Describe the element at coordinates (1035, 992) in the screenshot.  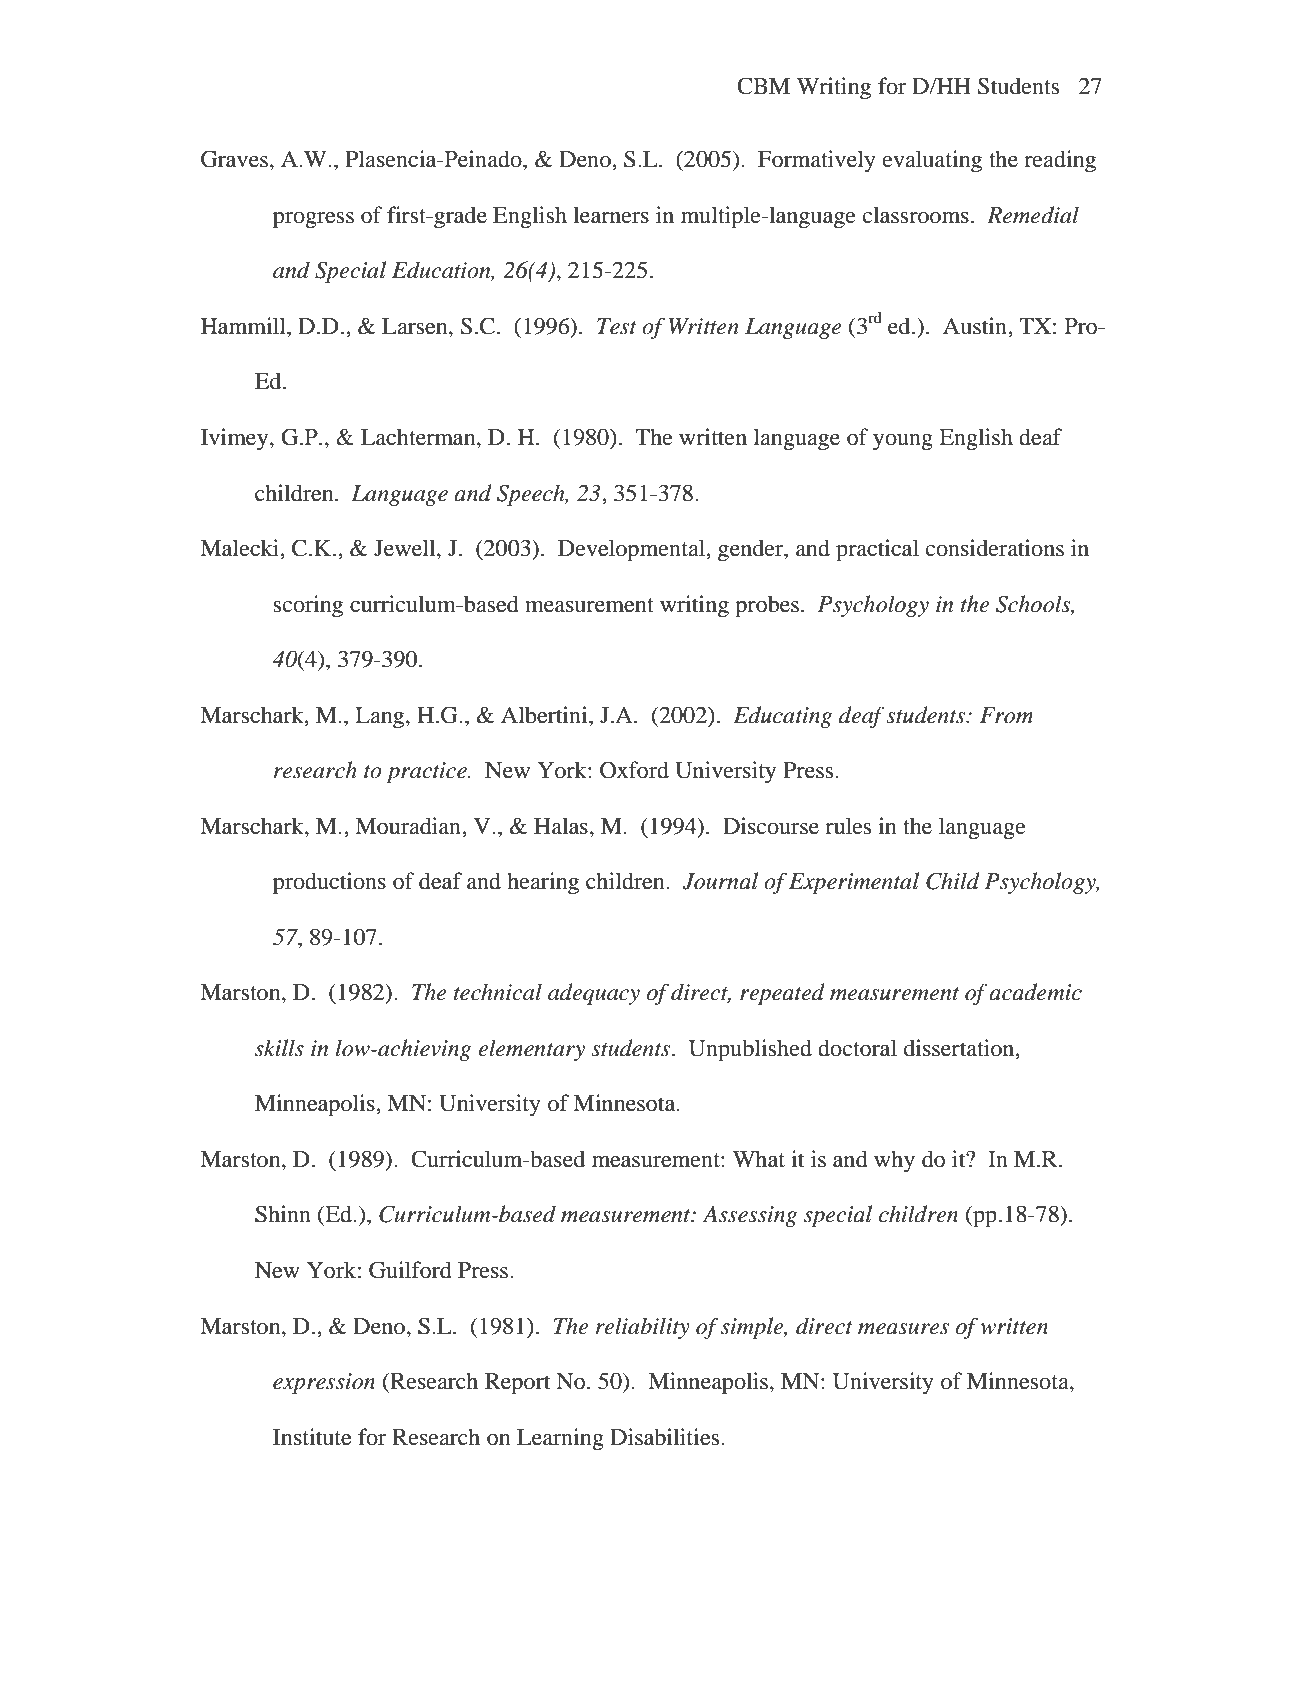
I see `academic` at that location.
